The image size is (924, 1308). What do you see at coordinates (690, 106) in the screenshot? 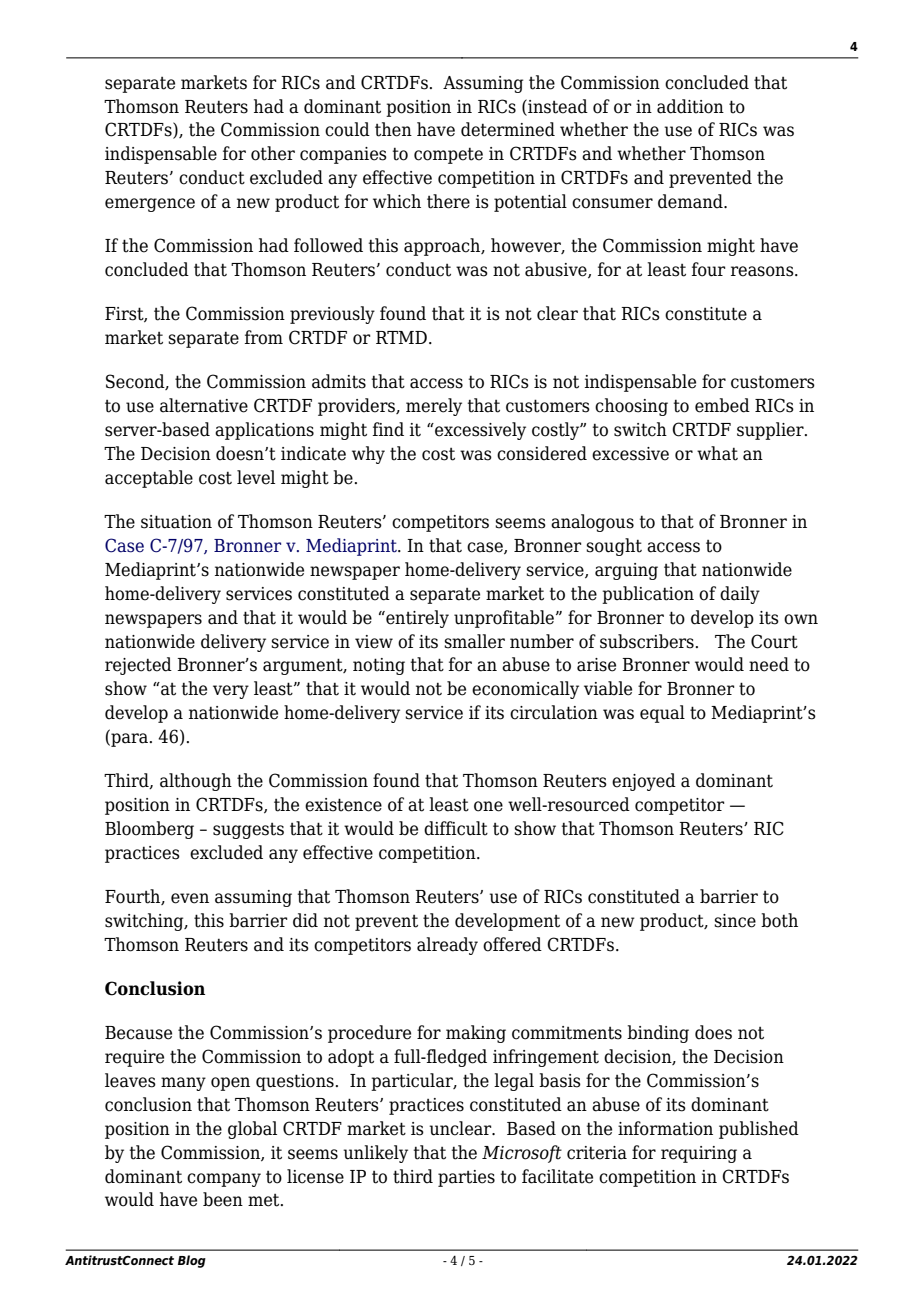
I see `addition` at bounding box center [690, 106].
